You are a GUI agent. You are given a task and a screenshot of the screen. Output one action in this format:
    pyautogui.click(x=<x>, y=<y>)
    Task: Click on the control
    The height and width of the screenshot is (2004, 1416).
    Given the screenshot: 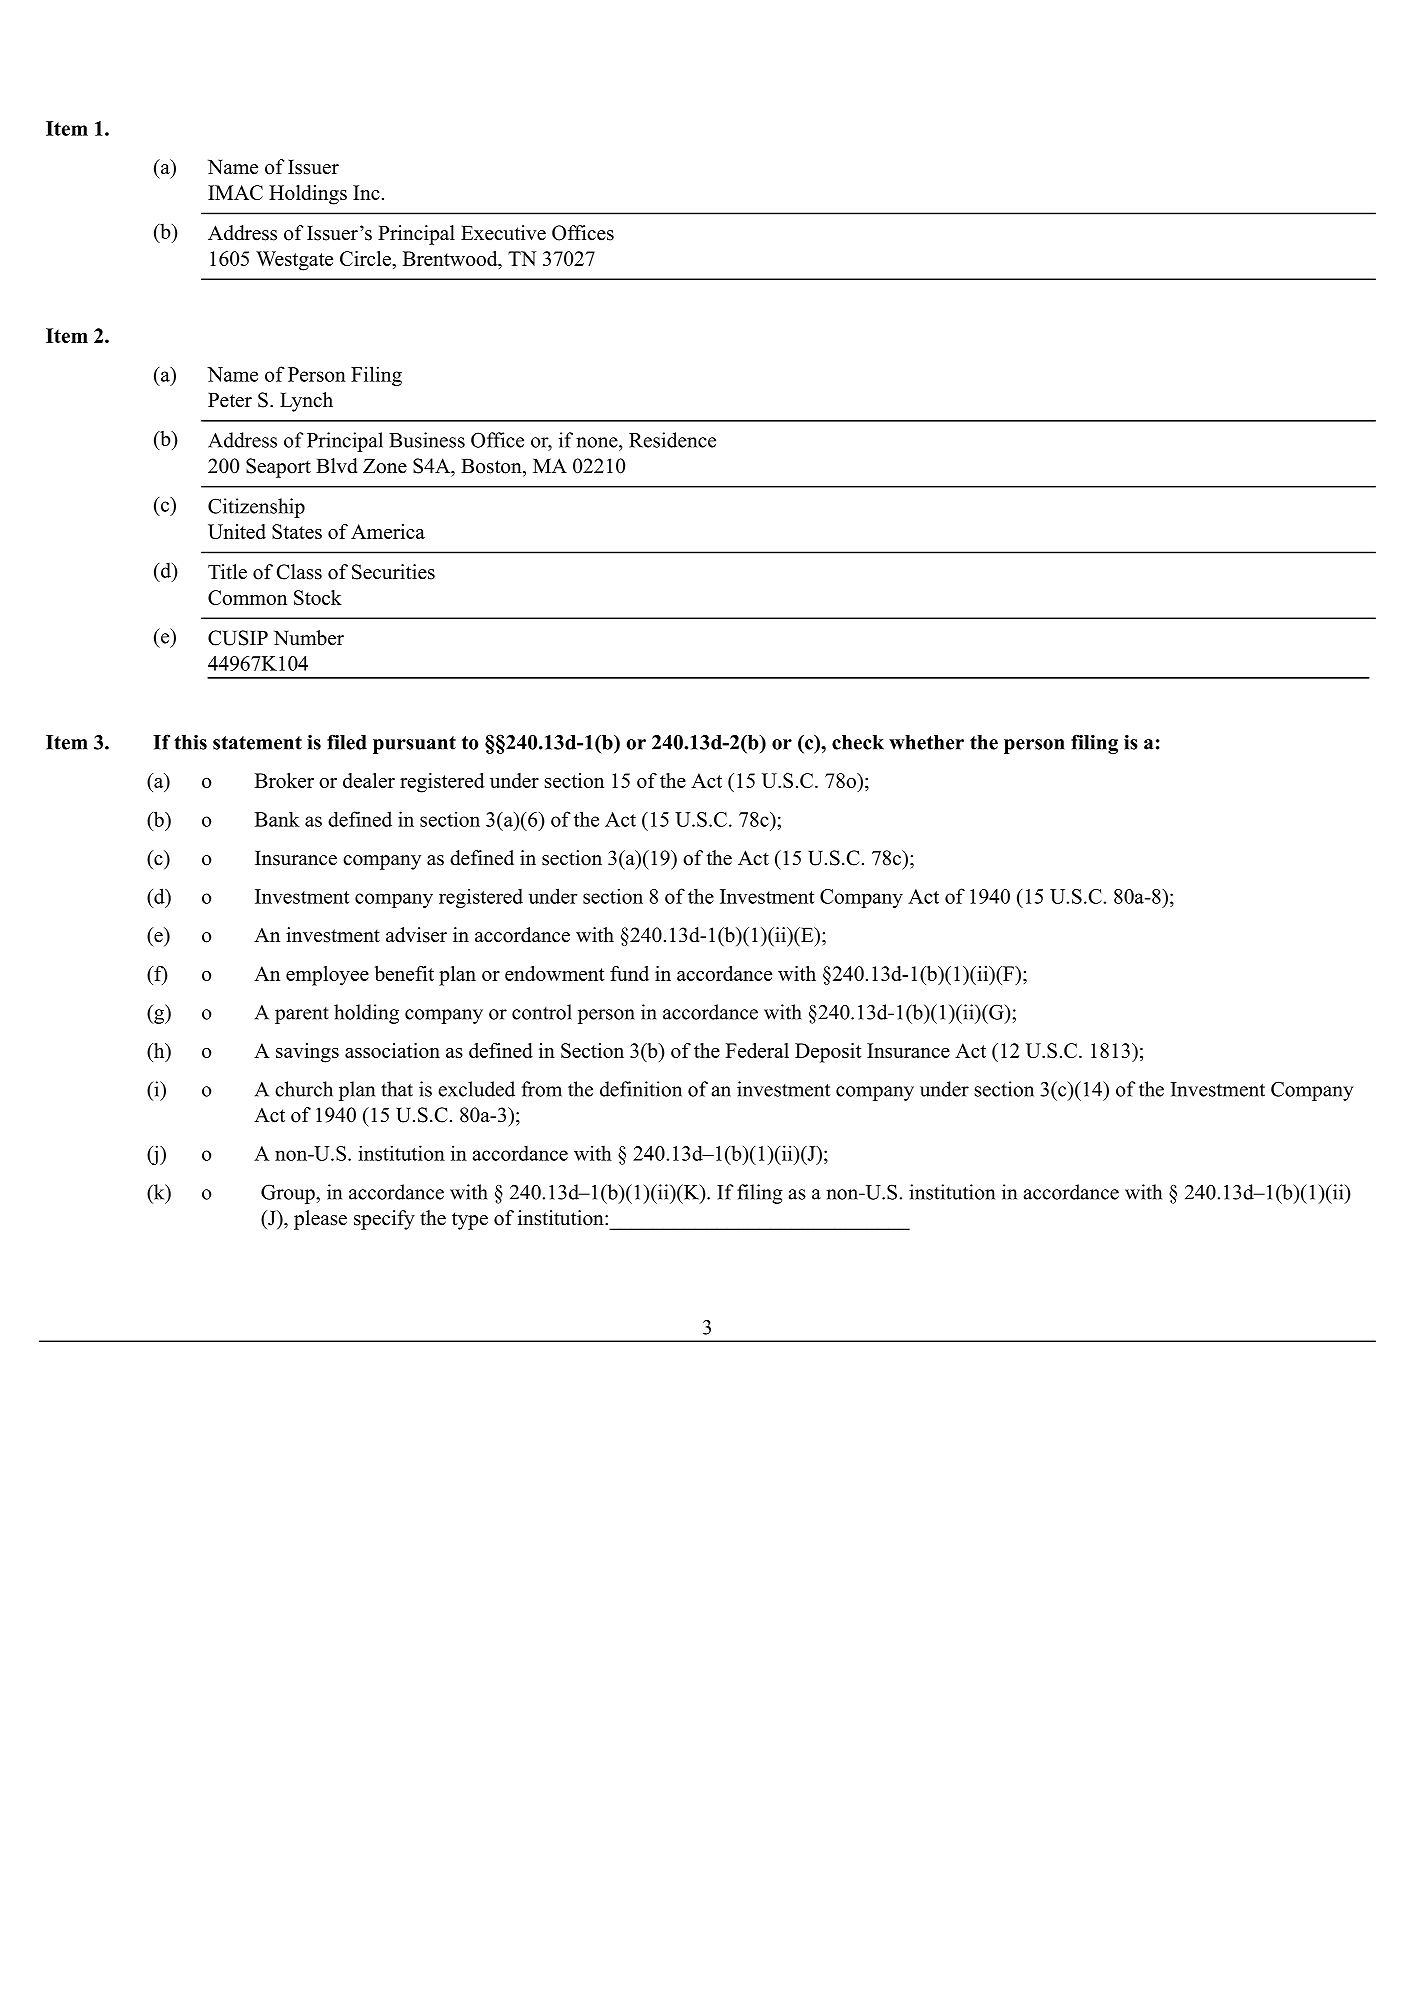 What is the action you would take?
    pyautogui.click(x=542, y=1012)
